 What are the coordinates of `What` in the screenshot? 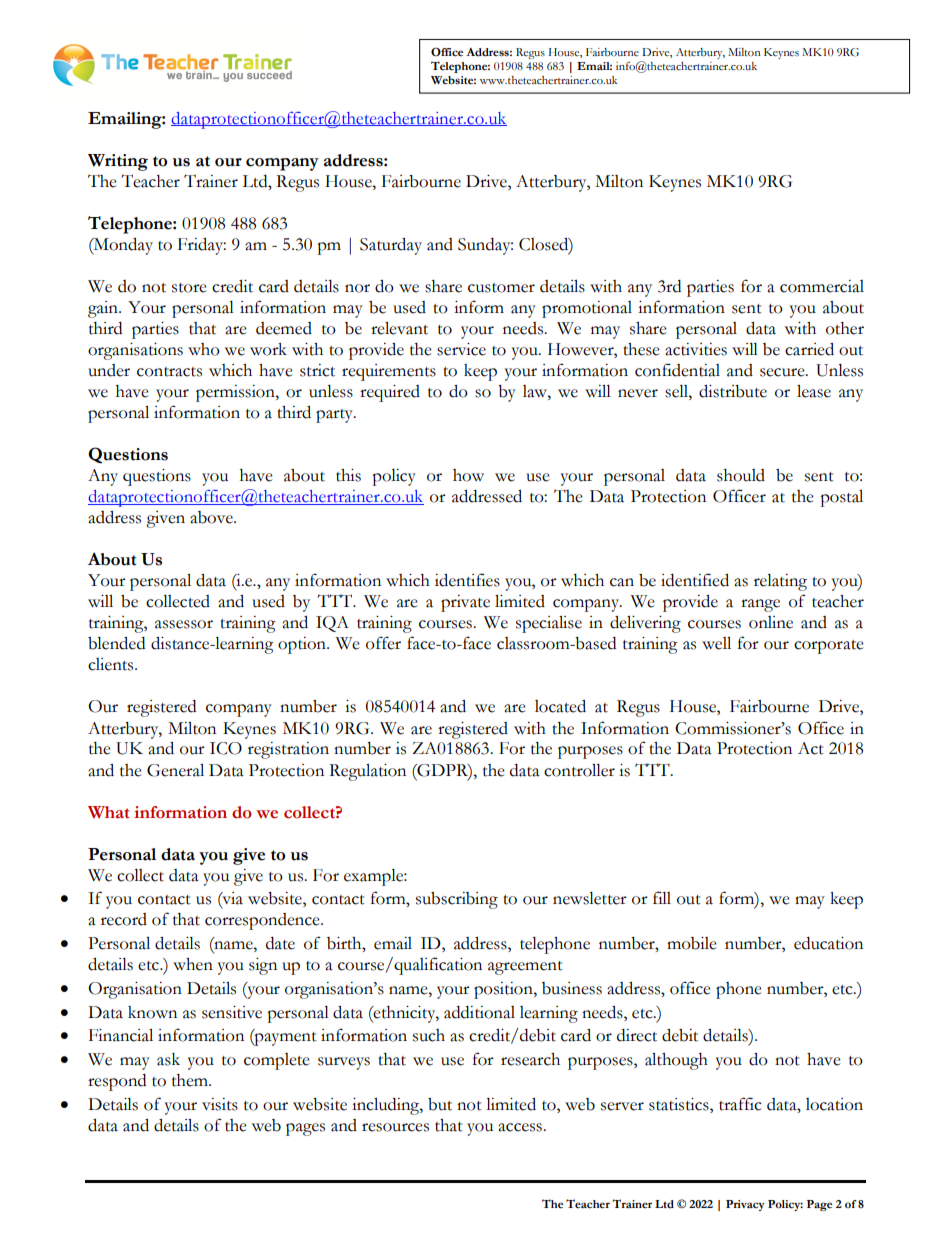 It's located at (109, 812).
